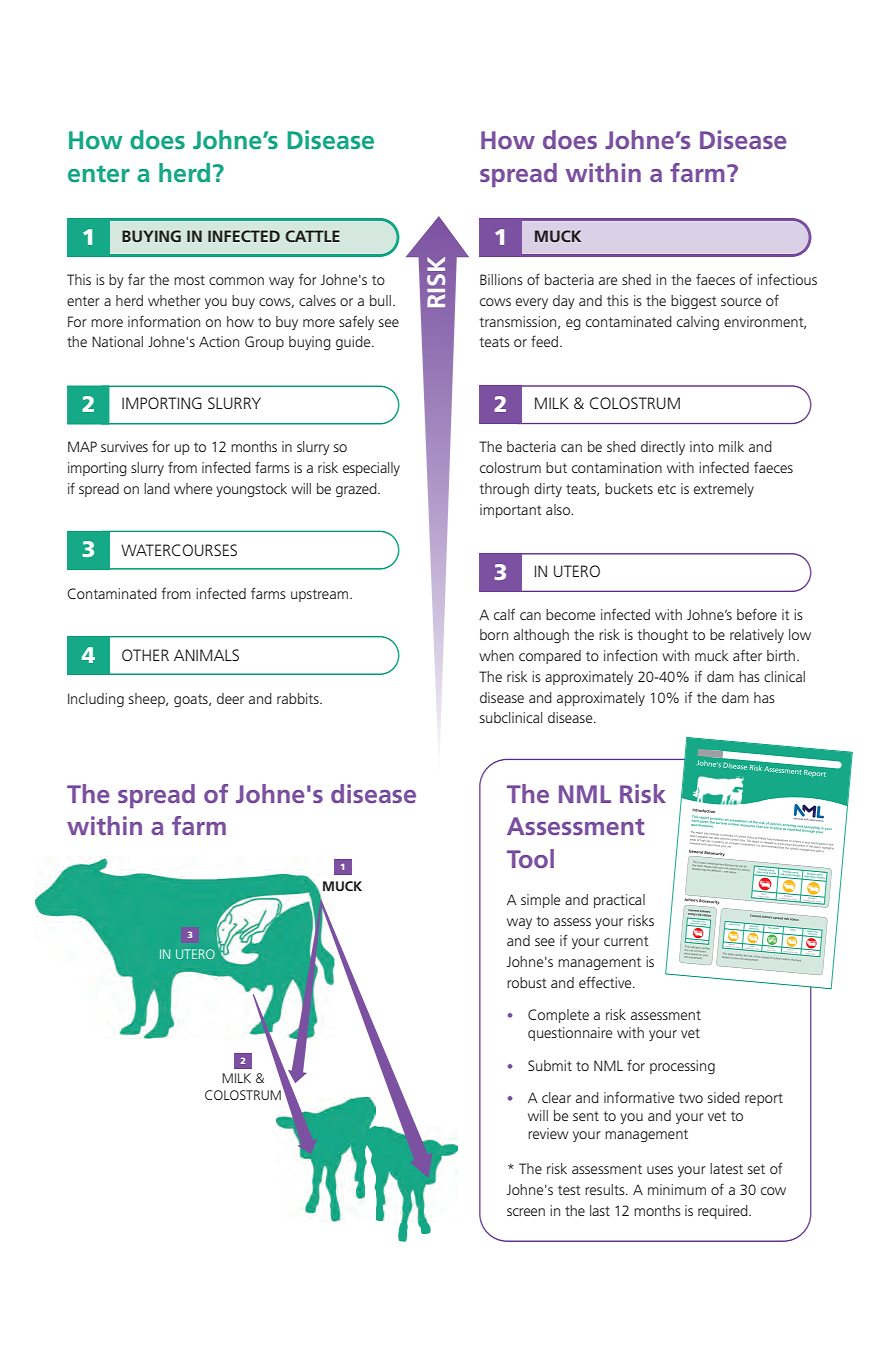 This screenshot has height=1372, width=880. What do you see at coordinates (501, 279) in the screenshot?
I see `Billions` at bounding box center [501, 279].
